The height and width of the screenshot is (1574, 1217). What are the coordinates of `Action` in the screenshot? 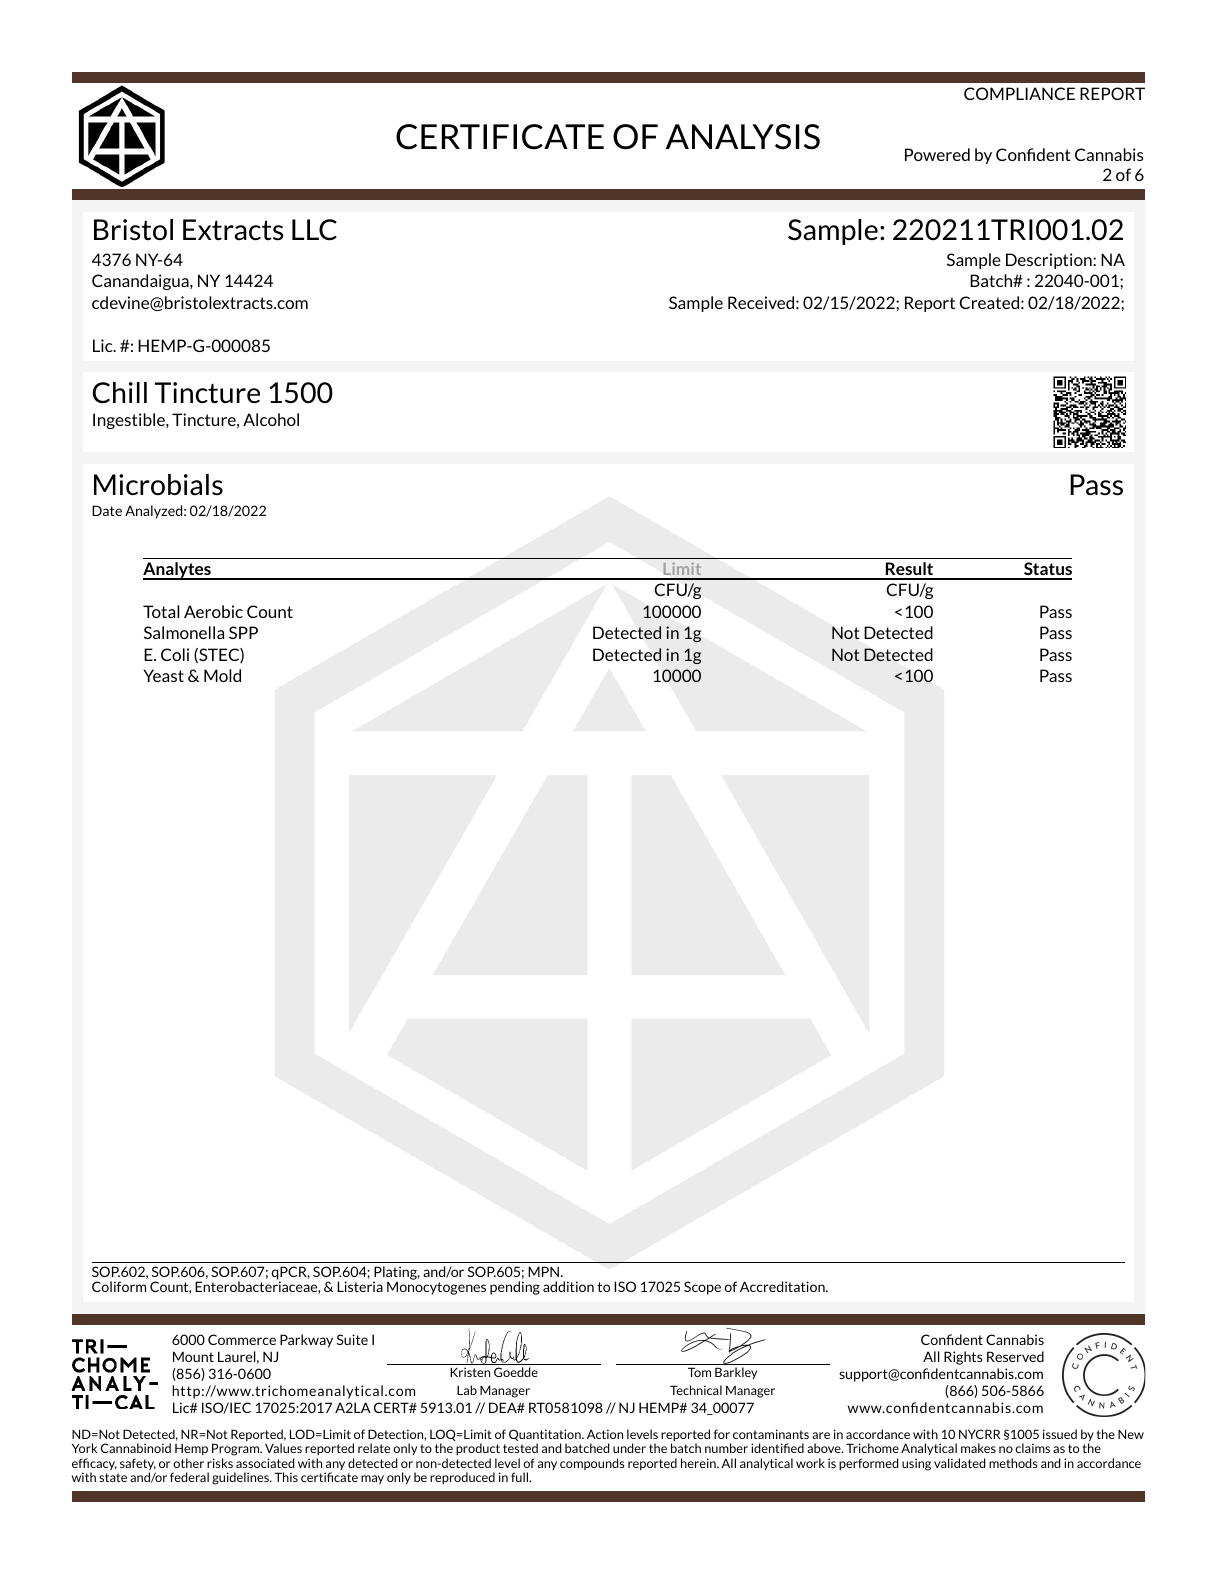 It's located at (605, 1434).
